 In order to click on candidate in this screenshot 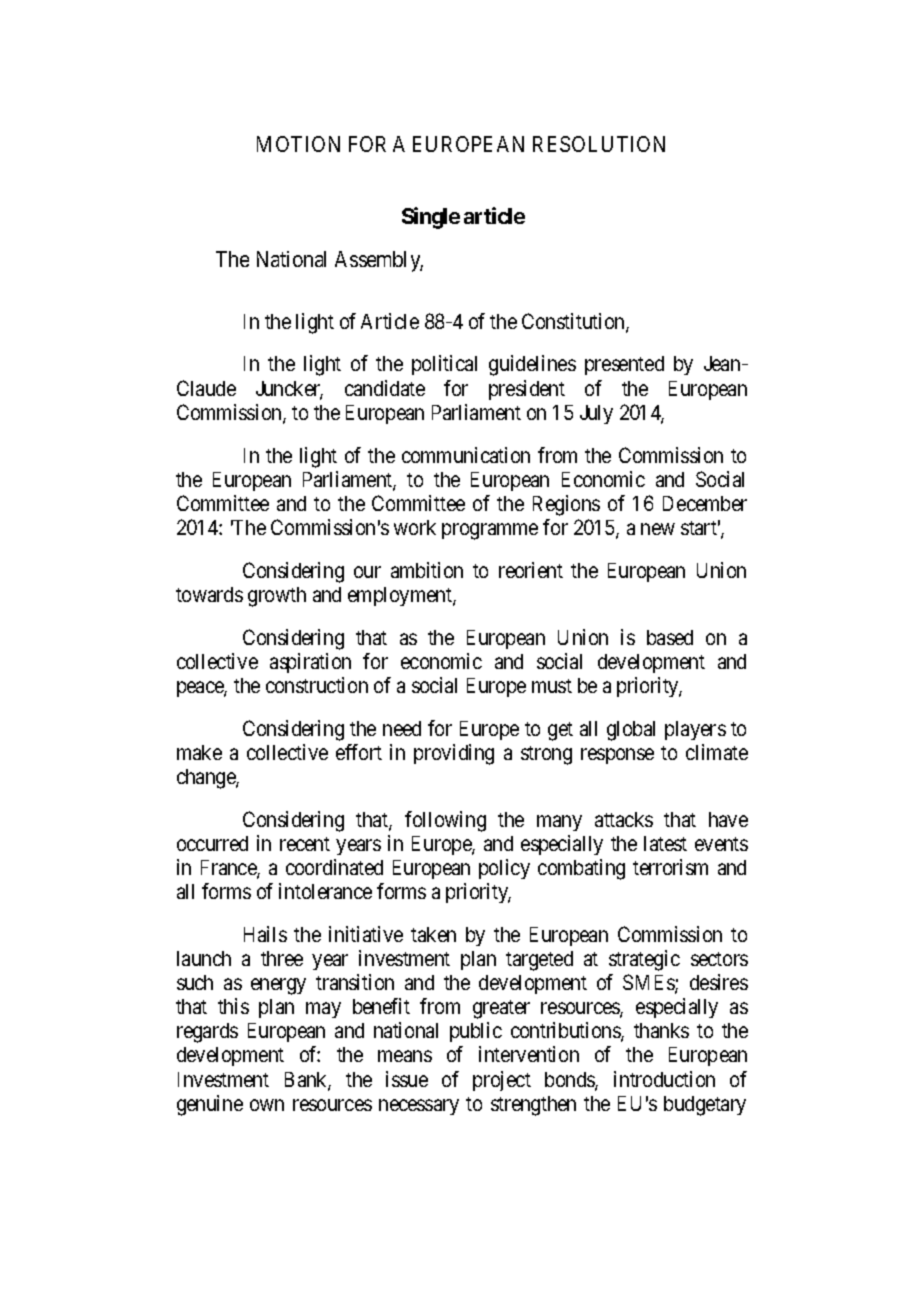, I will do `click(385, 388)`.
